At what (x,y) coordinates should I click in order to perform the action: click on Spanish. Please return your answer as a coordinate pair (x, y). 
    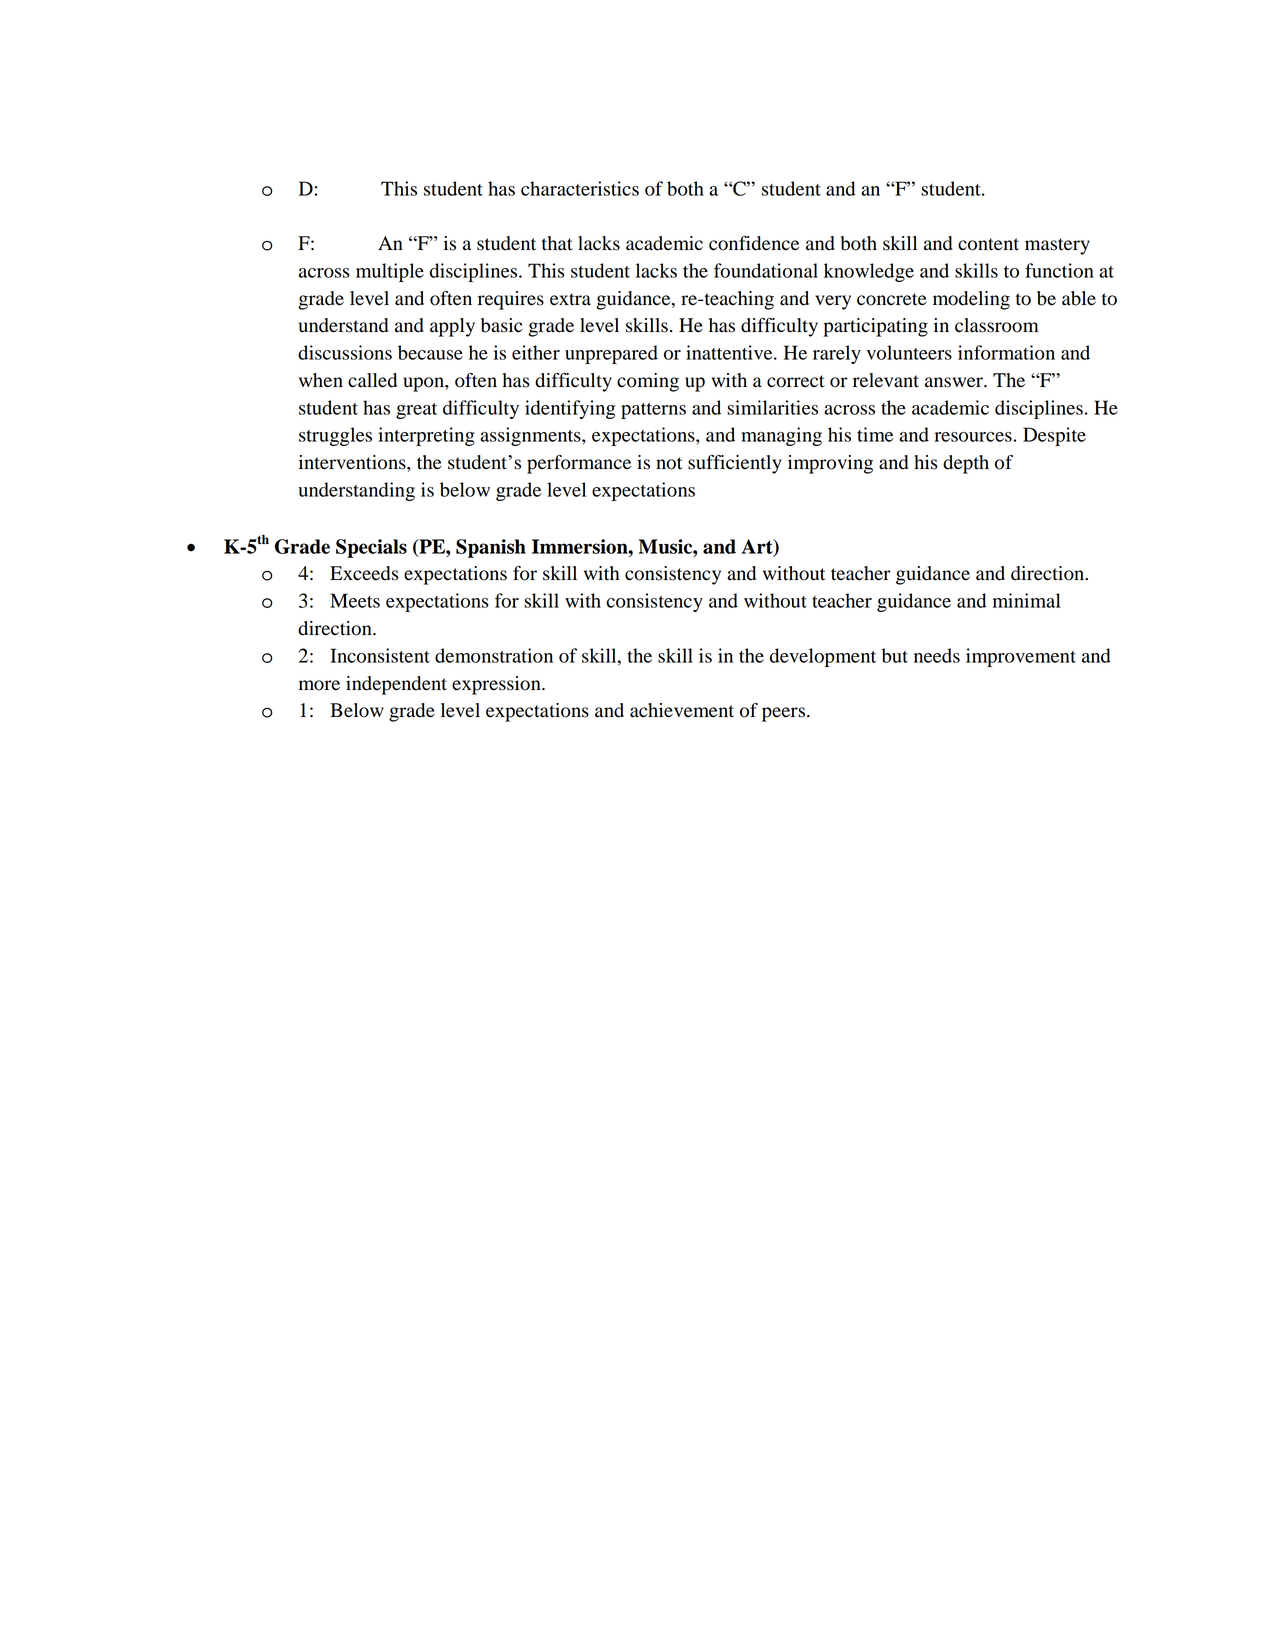
    Looking at the image, I should click on (491, 548).
